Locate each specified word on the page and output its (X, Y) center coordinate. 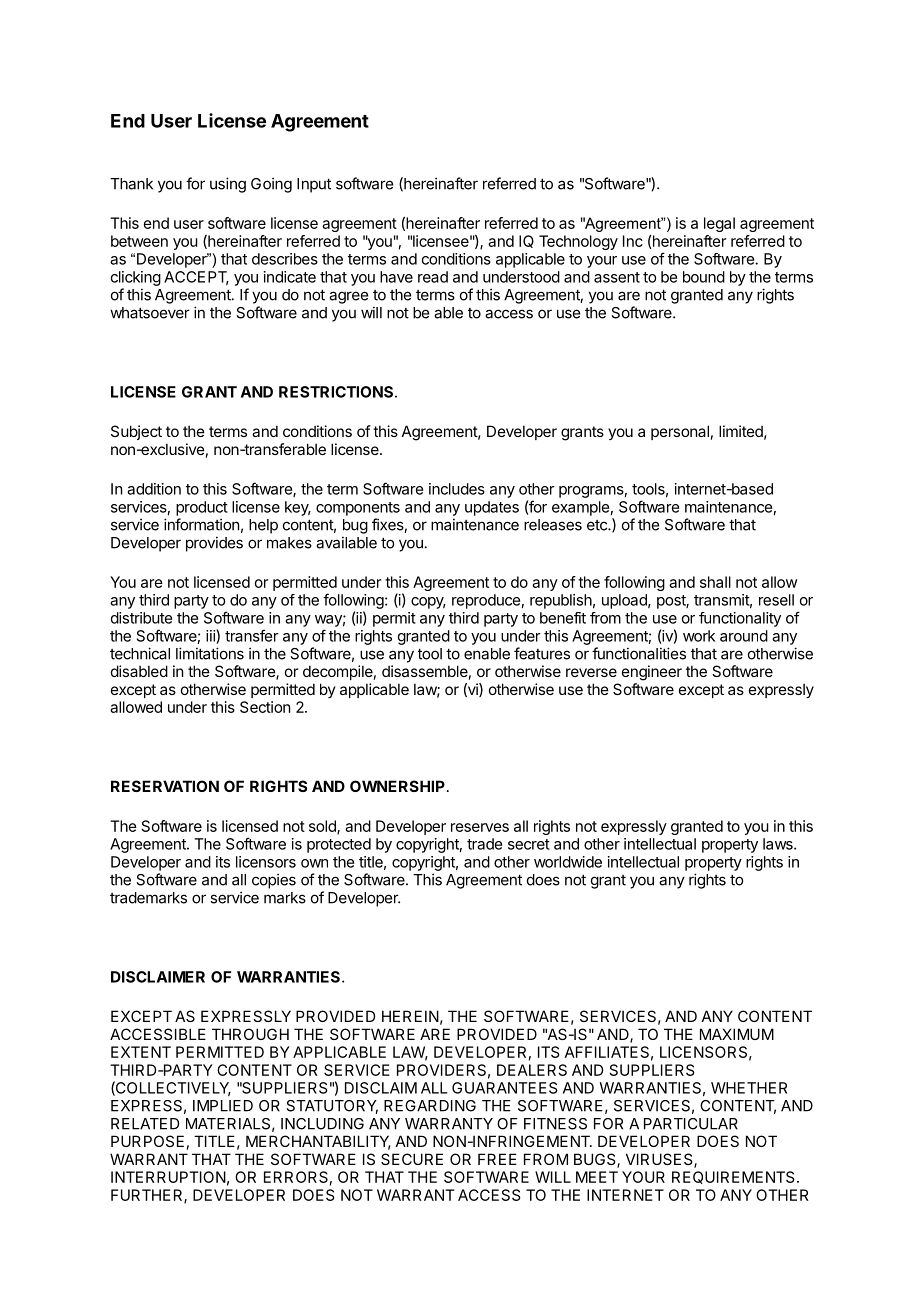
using (228, 185)
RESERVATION (165, 786)
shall (715, 582)
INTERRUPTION (168, 1177)
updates (492, 508)
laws (779, 844)
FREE (497, 1159)
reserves (480, 827)
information (201, 524)
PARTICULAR (691, 1124)
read (433, 277)
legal (719, 224)
